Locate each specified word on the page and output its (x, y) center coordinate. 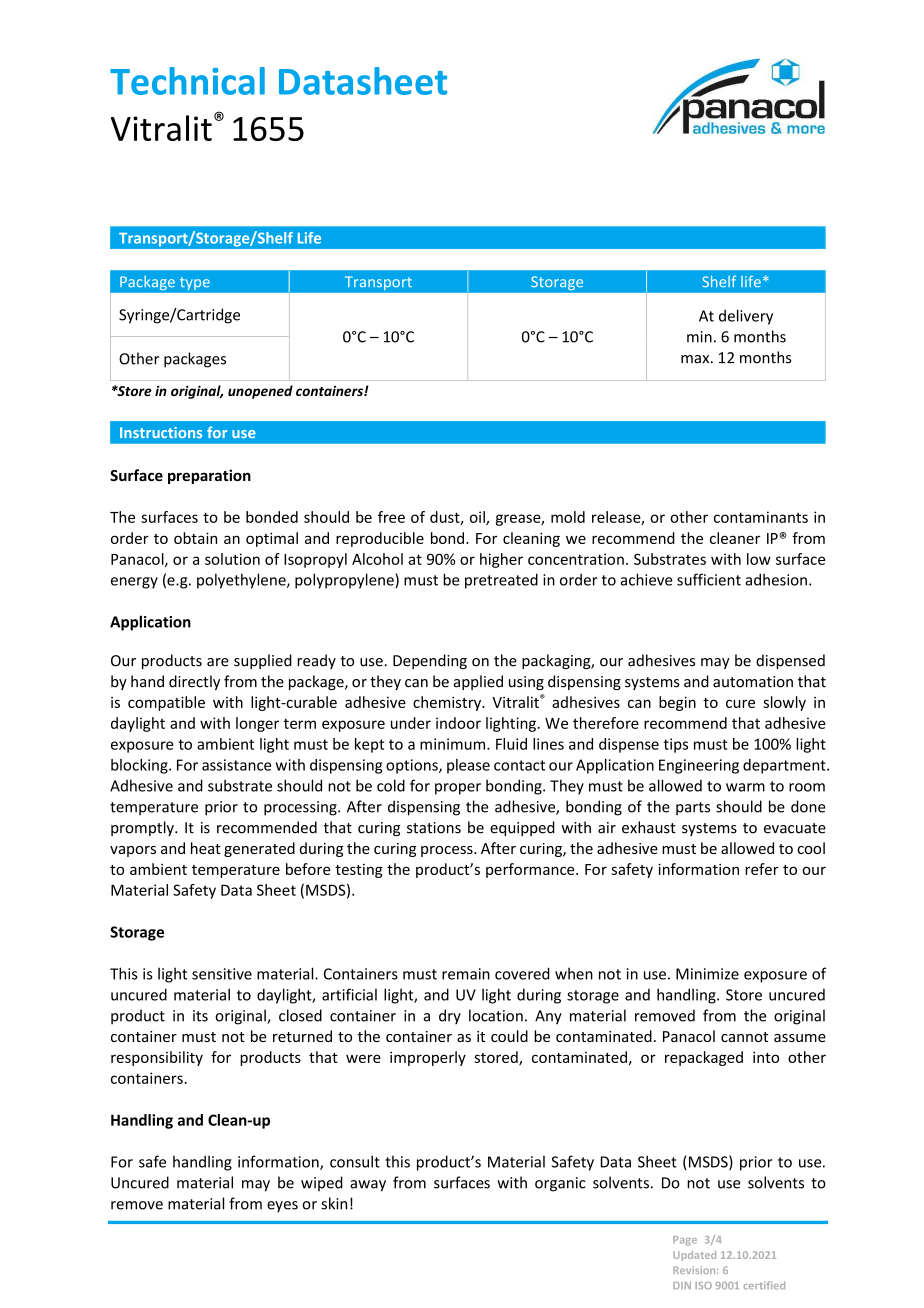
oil (478, 518)
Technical (187, 81)
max (696, 359)
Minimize (707, 974)
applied (478, 682)
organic (560, 1184)
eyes (282, 1207)
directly (194, 682)
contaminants (761, 517)
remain (466, 974)
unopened (260, 392)
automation (753, 682)
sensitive (222, 974)
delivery (746, 317)
